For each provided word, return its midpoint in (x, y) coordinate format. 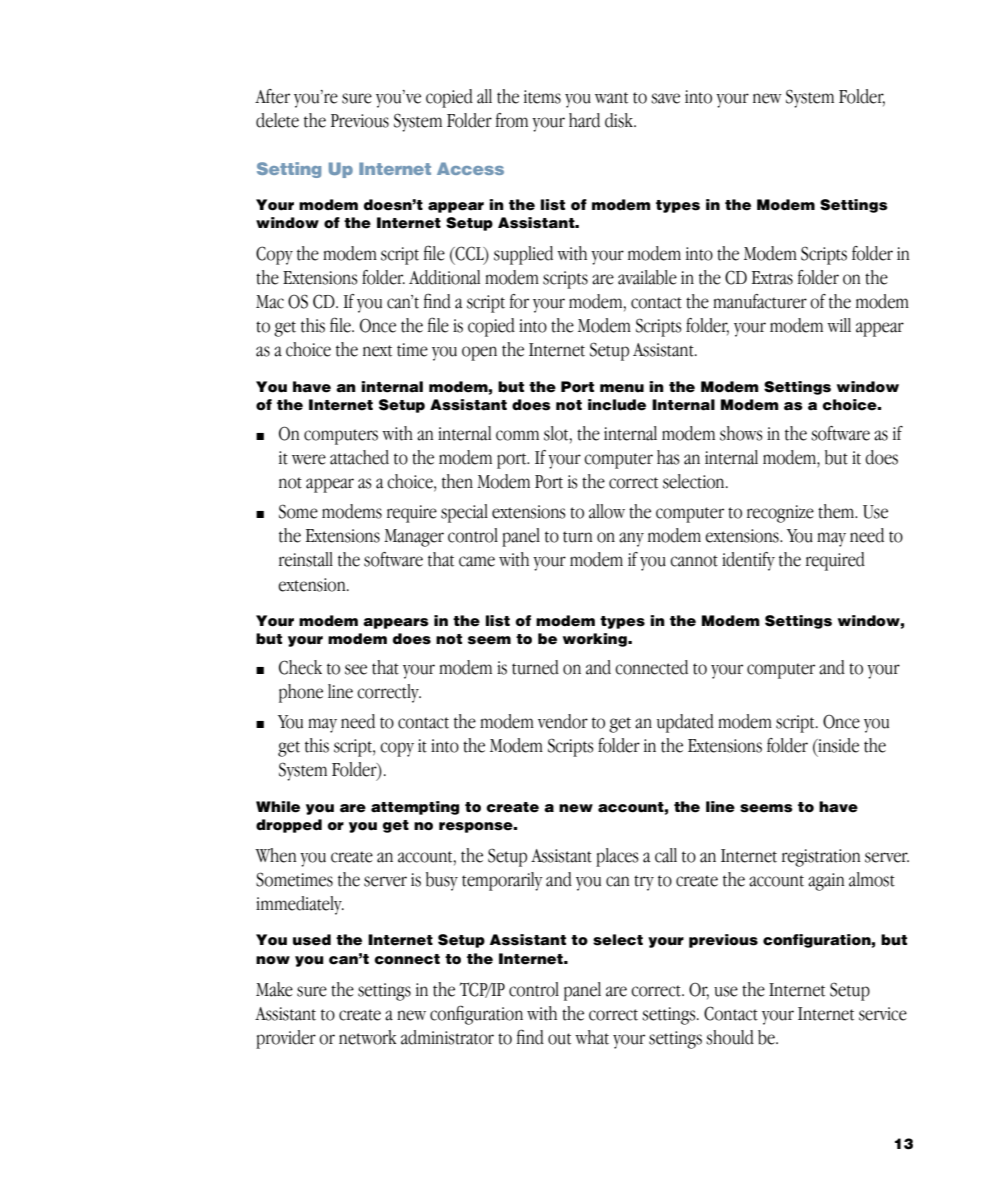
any (631, 539)
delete (277, 120)
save (665, 98)
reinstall (306, 559)
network (368, 1037)
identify (748, 561)
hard (584, 120)
